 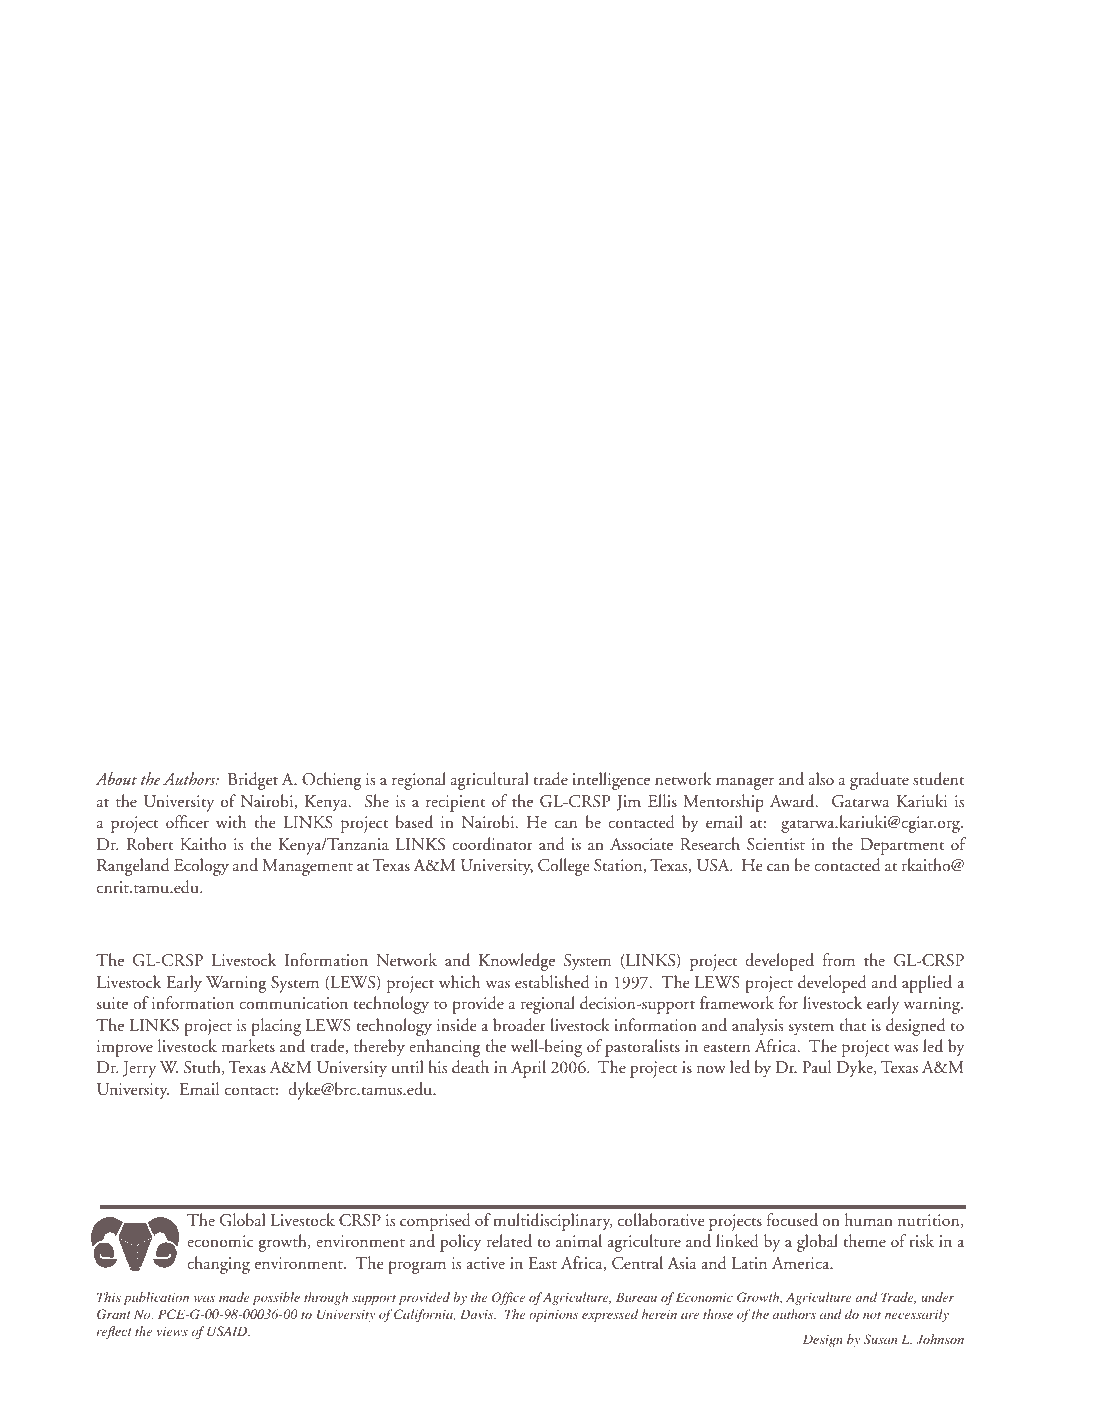 What do you see at coordinates (793, 800) in the screenshot?
I see `Award` at bounding box center [793, 800].
